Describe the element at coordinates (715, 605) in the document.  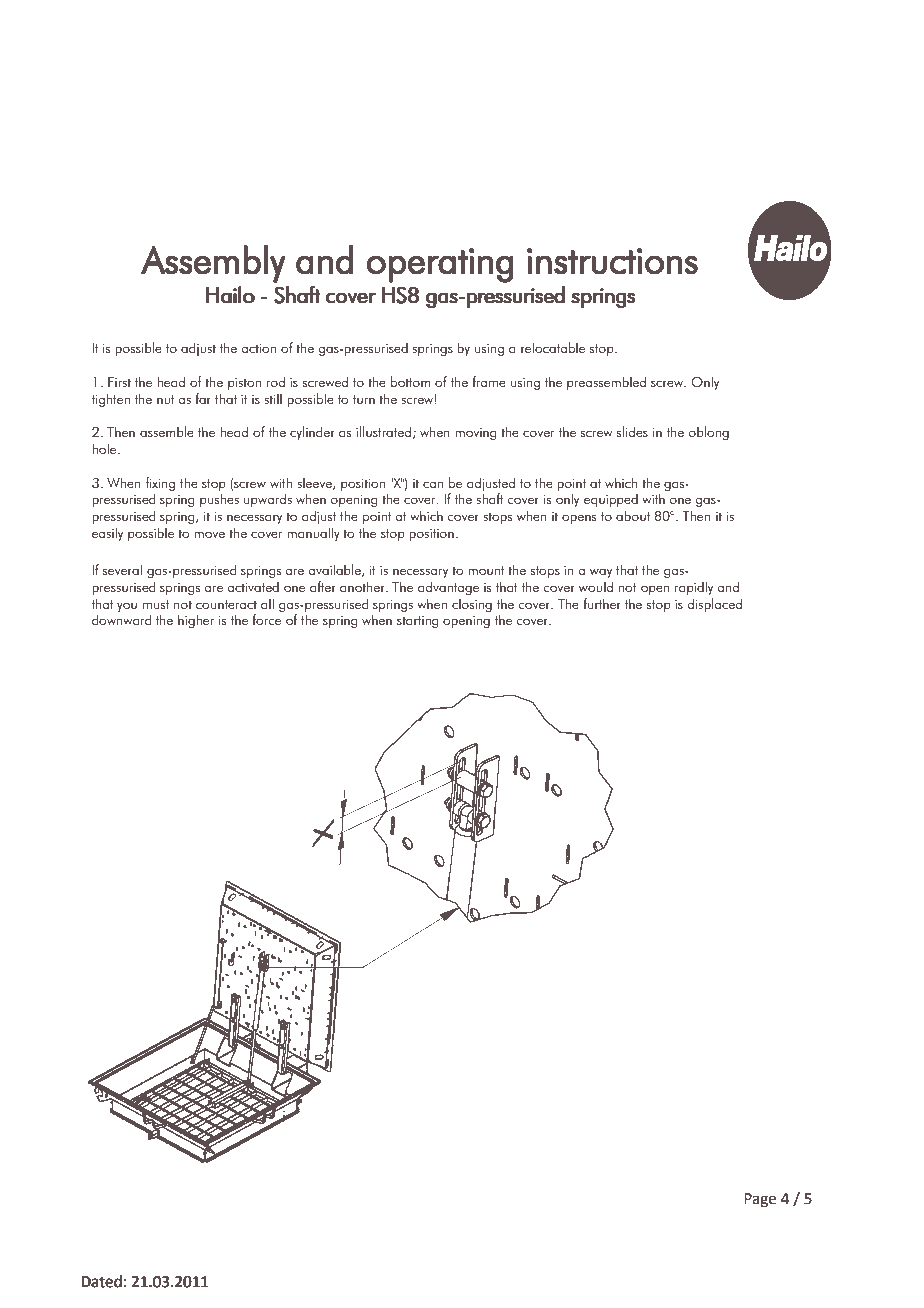
I see `displaced` at that location.
